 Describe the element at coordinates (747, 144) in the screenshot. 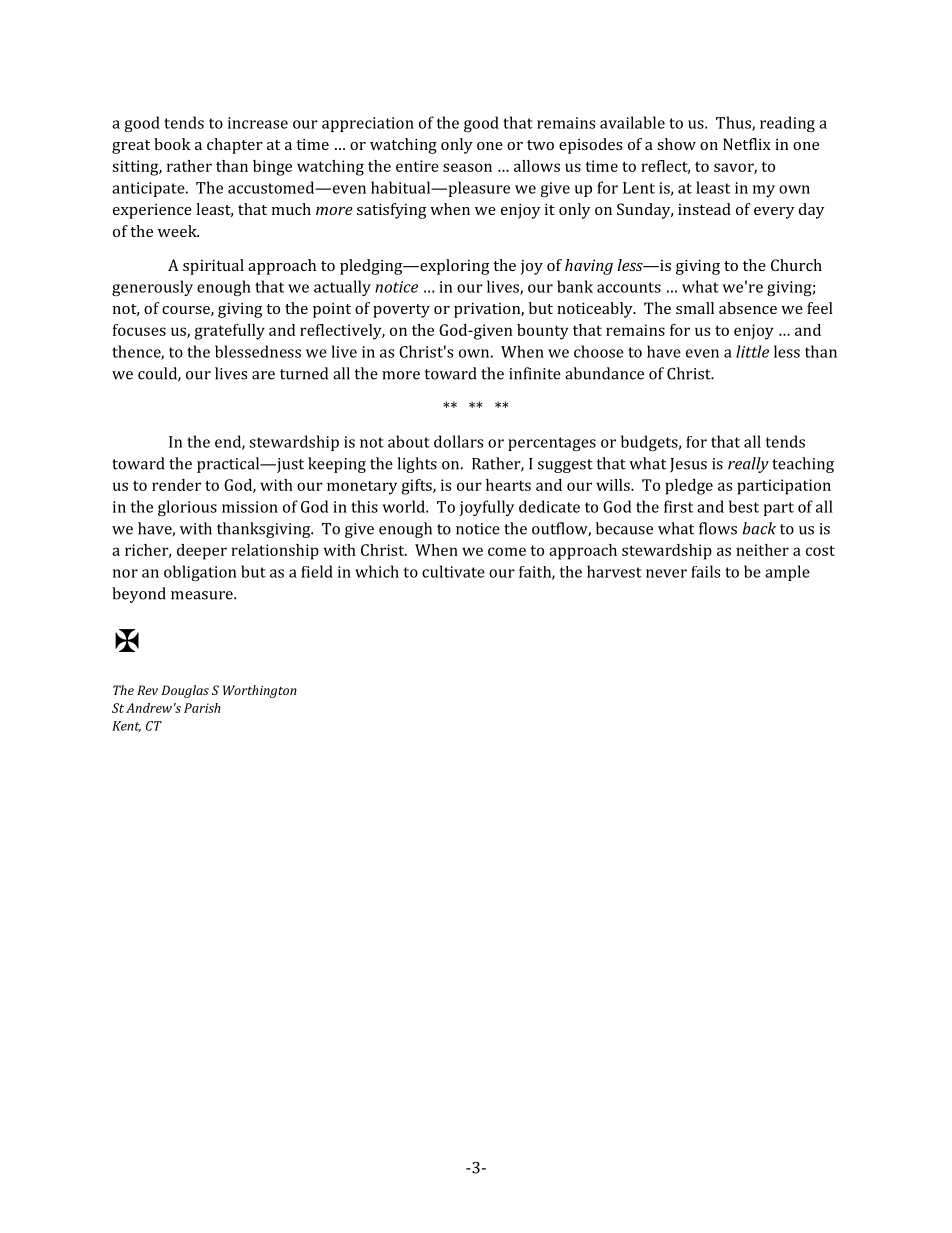

I see `Netflix` at that location.
